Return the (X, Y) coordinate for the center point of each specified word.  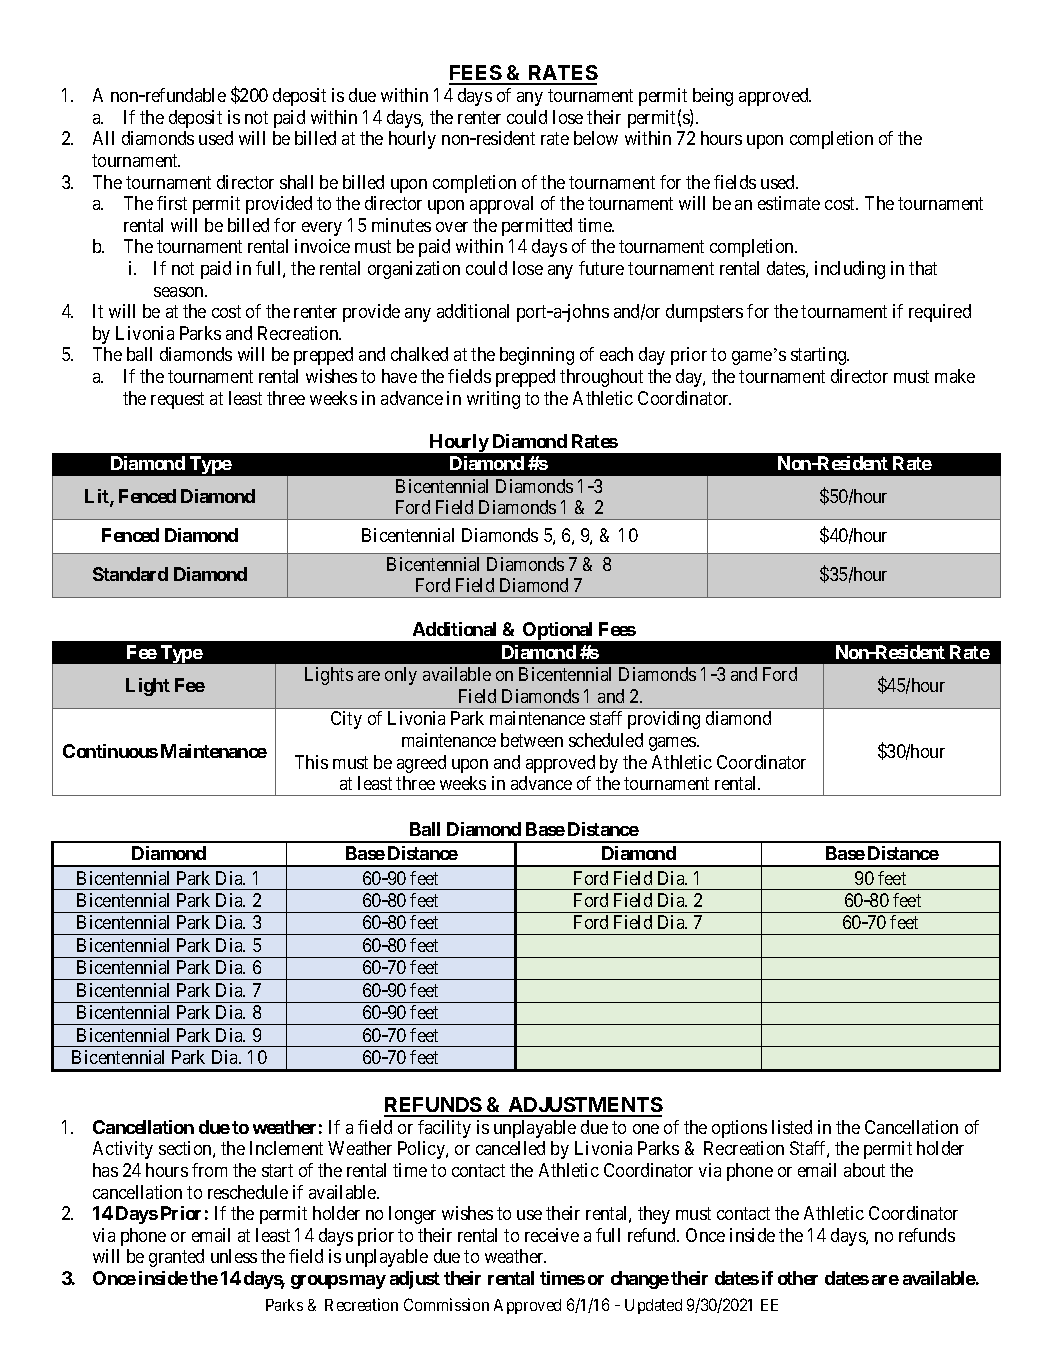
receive (552, 1235)
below (596, 138)
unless (234, 1256)
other (798, 1278)
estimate (789, 203)
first (172, 203)
